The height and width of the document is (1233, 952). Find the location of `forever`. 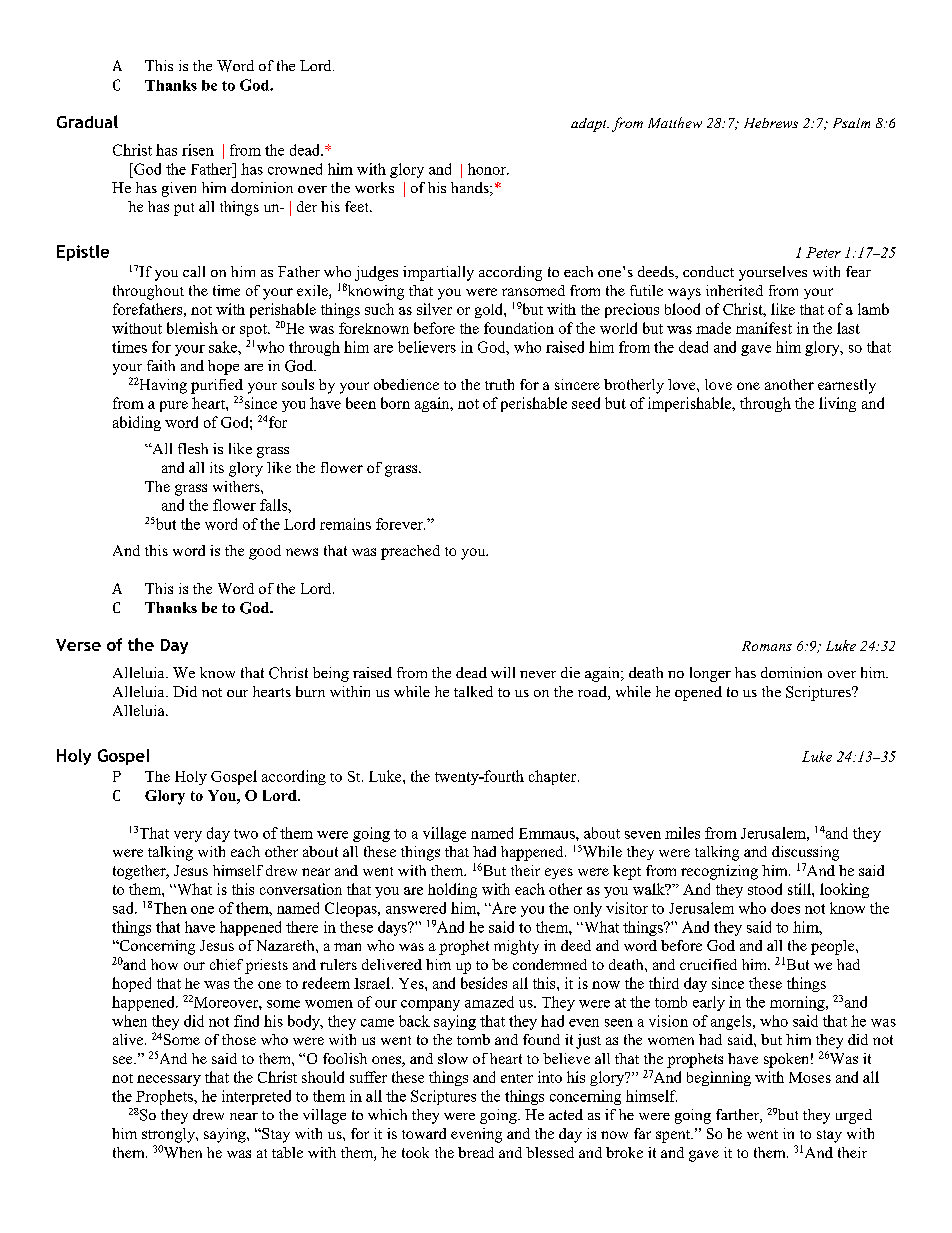

forever is located at coordinates (400, 524).
